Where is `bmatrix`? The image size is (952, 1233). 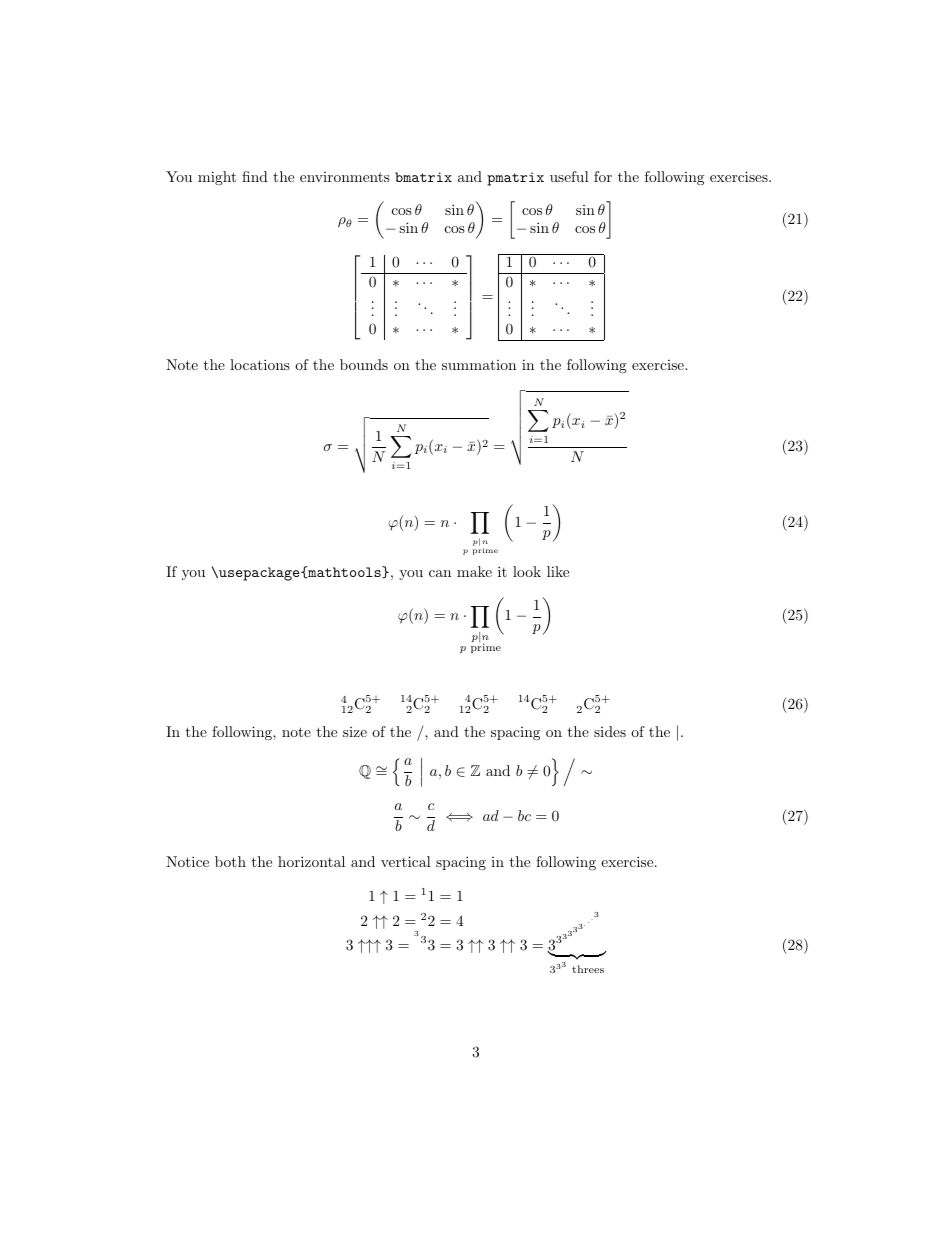 bmatrix is located at coordinates (423, 177).
